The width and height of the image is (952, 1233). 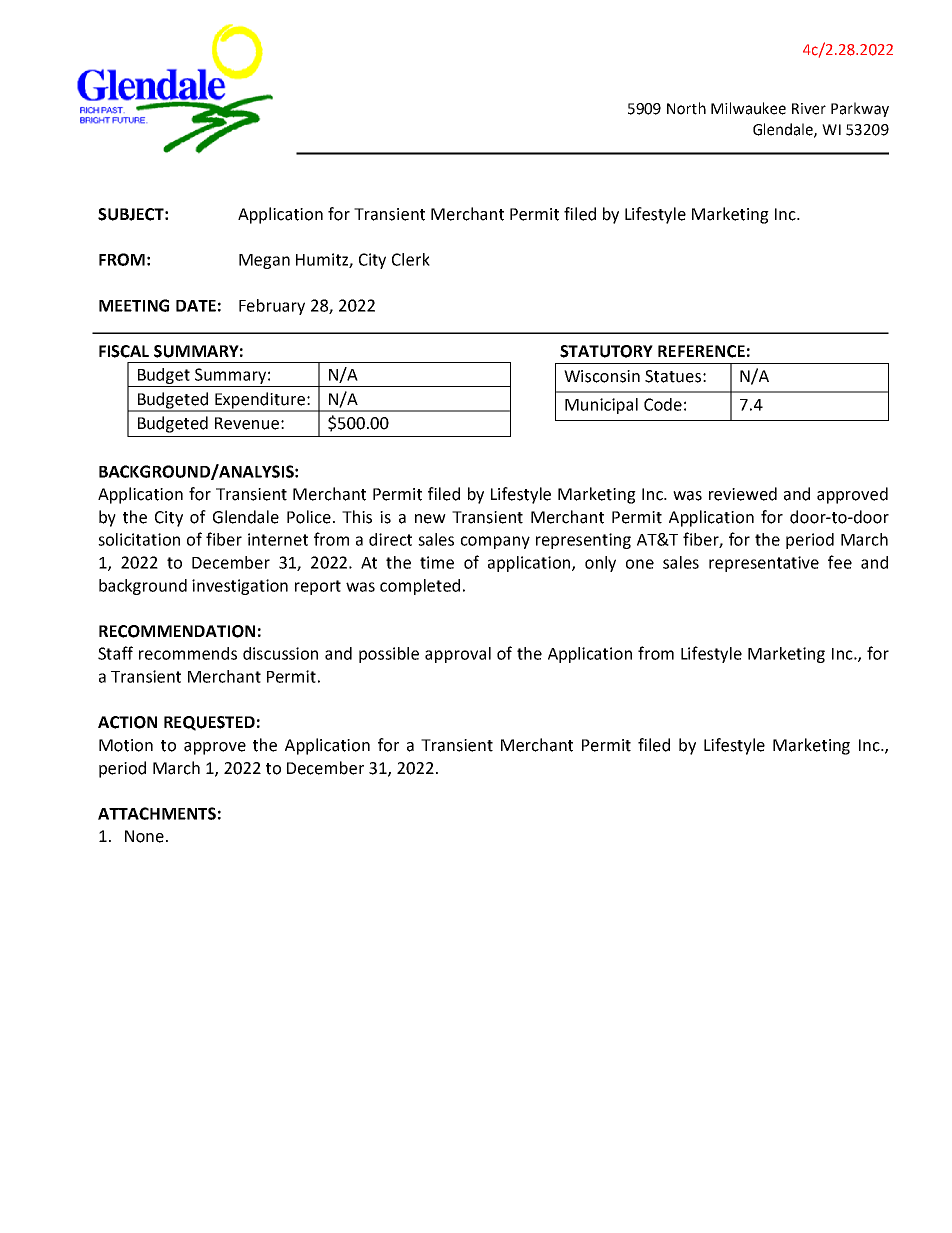 What do you see at coordinates (701, 351) in the image?
I see `REFERENCE` at bounding box center [701, 351].
